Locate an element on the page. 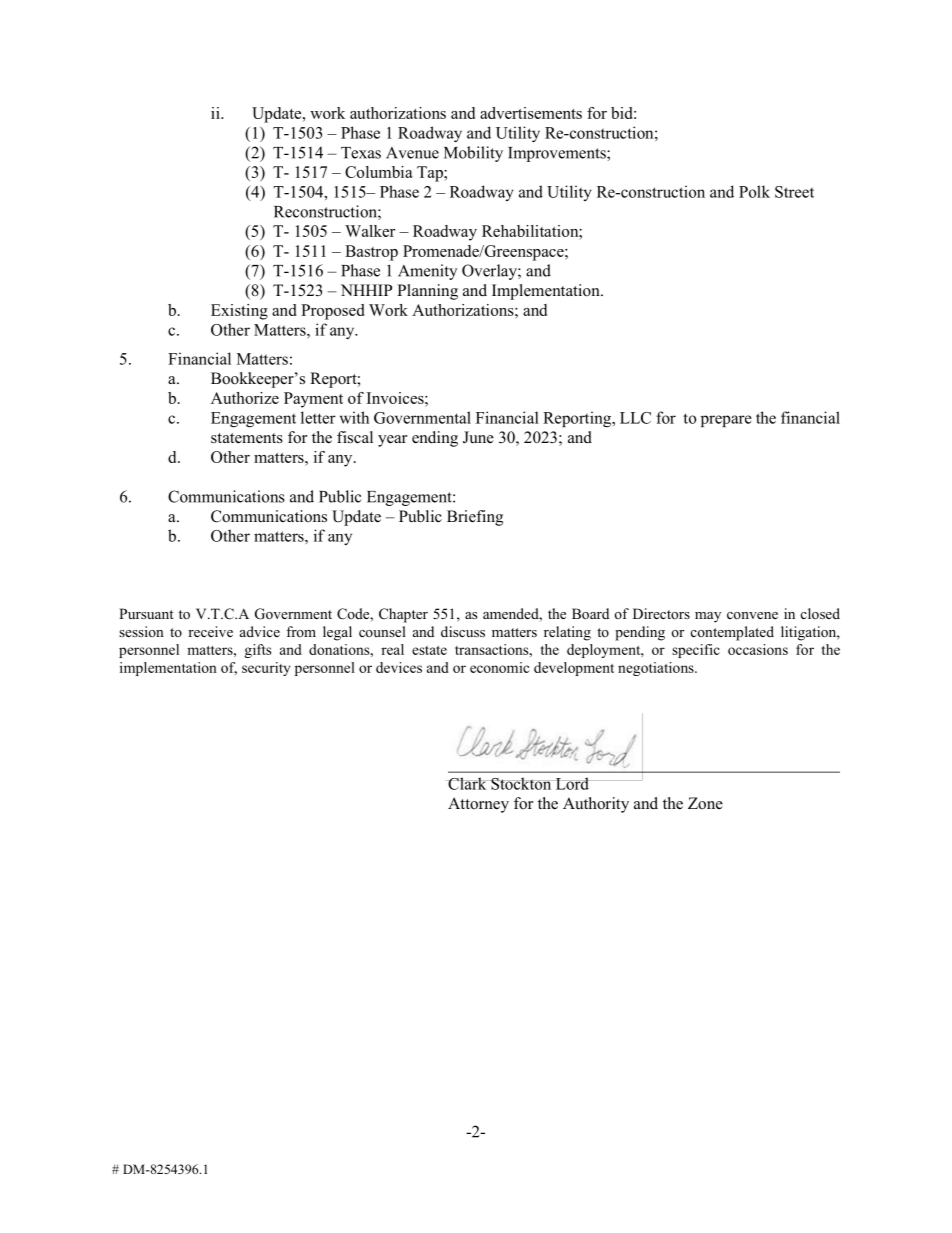 This image has width=952, height=1233. security is located at coordinates (266, 669).
